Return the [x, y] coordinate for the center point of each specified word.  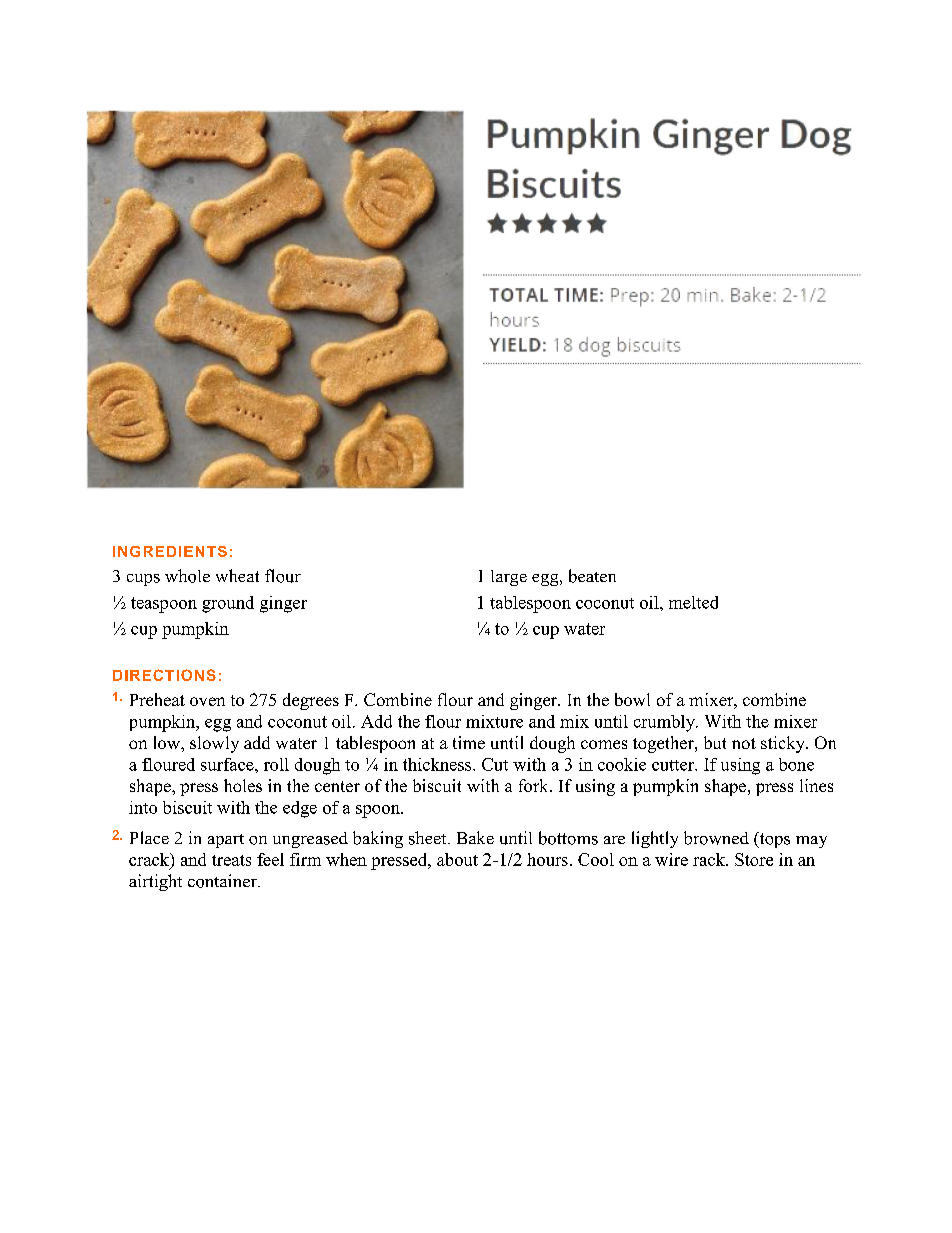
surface [228, 764]
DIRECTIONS [164, 675]
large [509, 578]
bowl [632, 699]
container [223, 881]
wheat [237, 575]
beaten [592, 576]
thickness [438, 764]
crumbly [665, 723]
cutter [674, 765]
